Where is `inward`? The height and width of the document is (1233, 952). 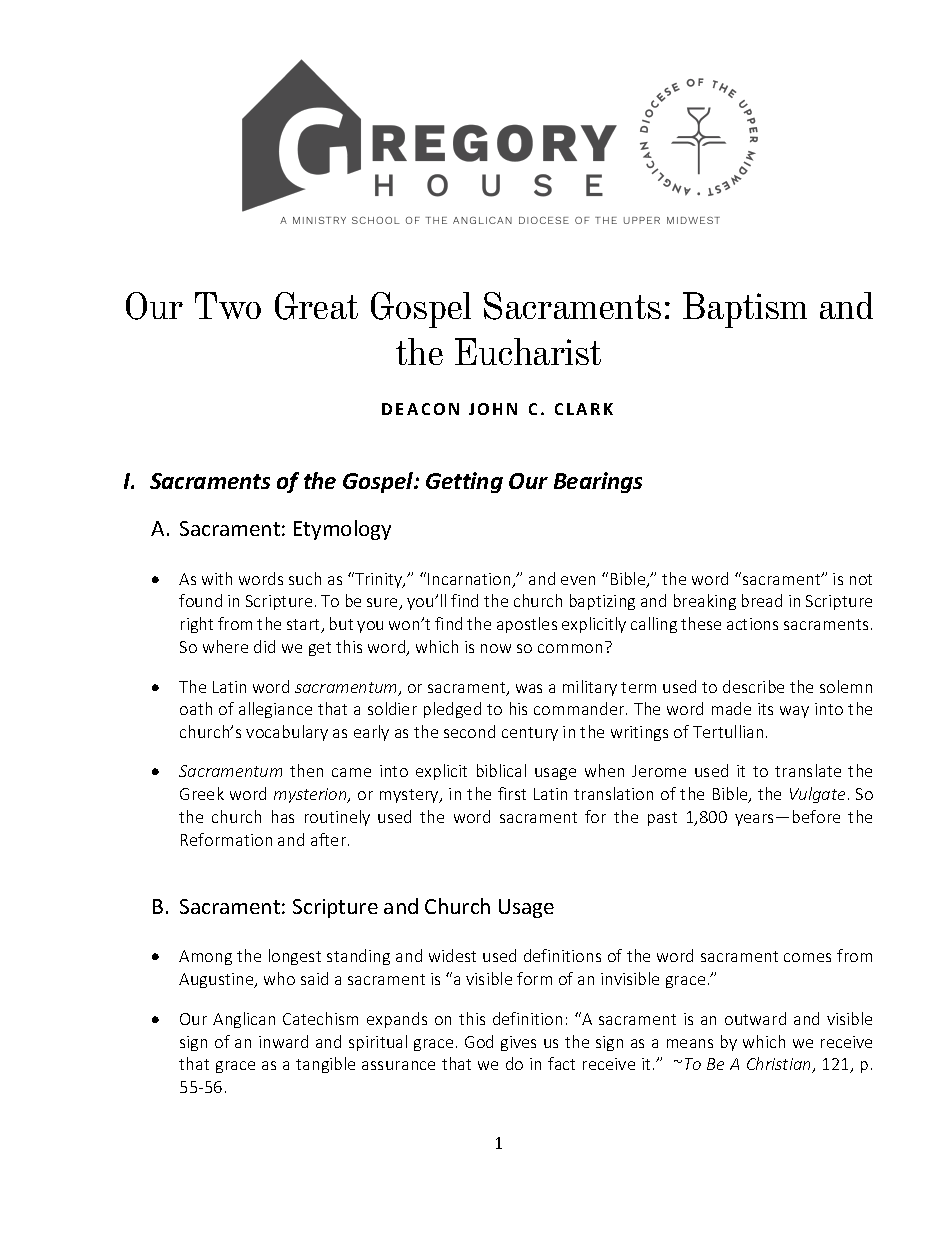 inward is located at coordinates (283, 1041).
